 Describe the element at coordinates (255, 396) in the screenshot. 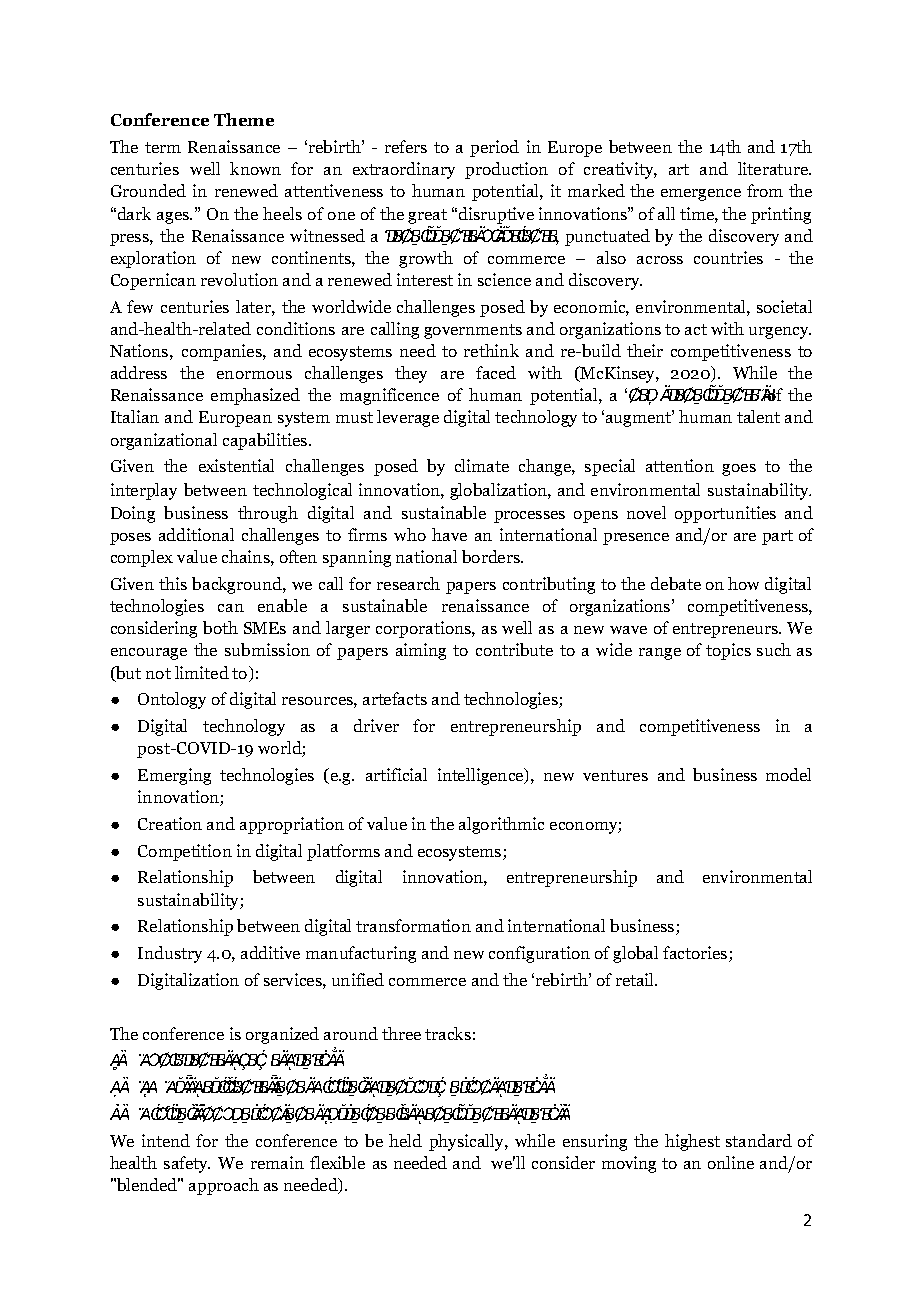

I see `emphasized` at that location.
